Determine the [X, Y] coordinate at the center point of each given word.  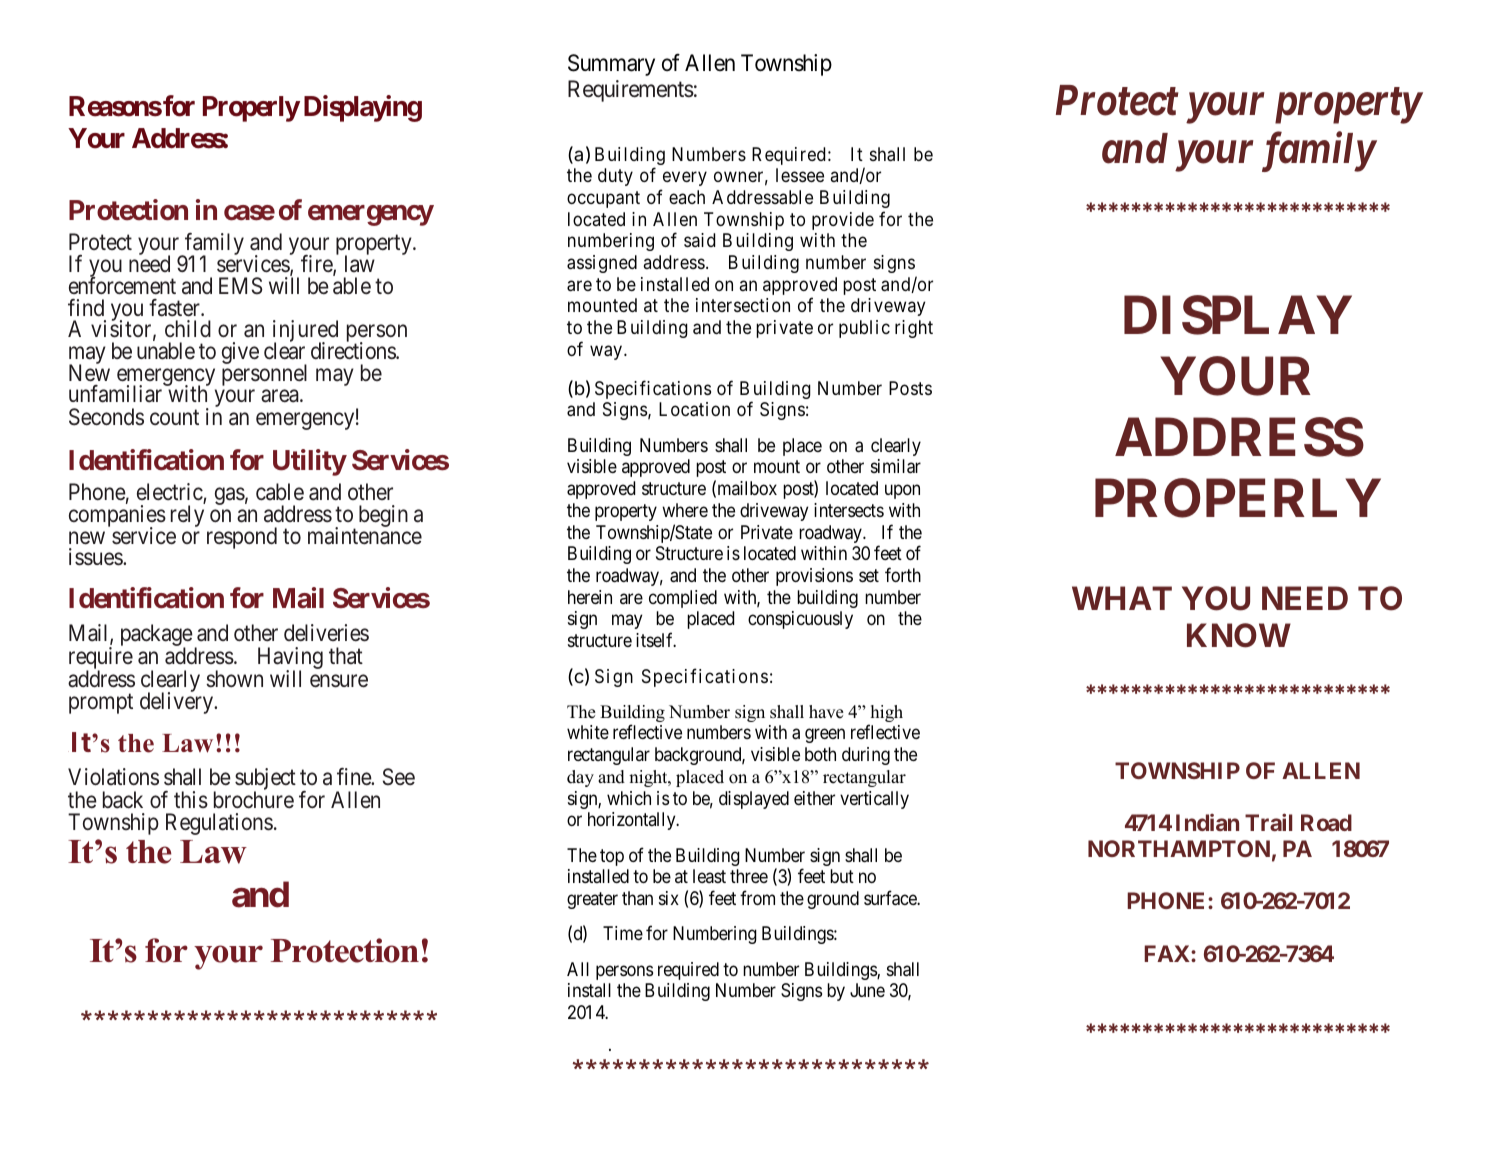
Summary [611, 65]
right [914, 329]
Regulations [219, 824]
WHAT [1122, 598]
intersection [743, 305]
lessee [800, 175]
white [588, 732]
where [685, 510]
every [685, 179]
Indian [1207, 822]
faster [175, 308]
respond [242, 538]
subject [265, 780]
